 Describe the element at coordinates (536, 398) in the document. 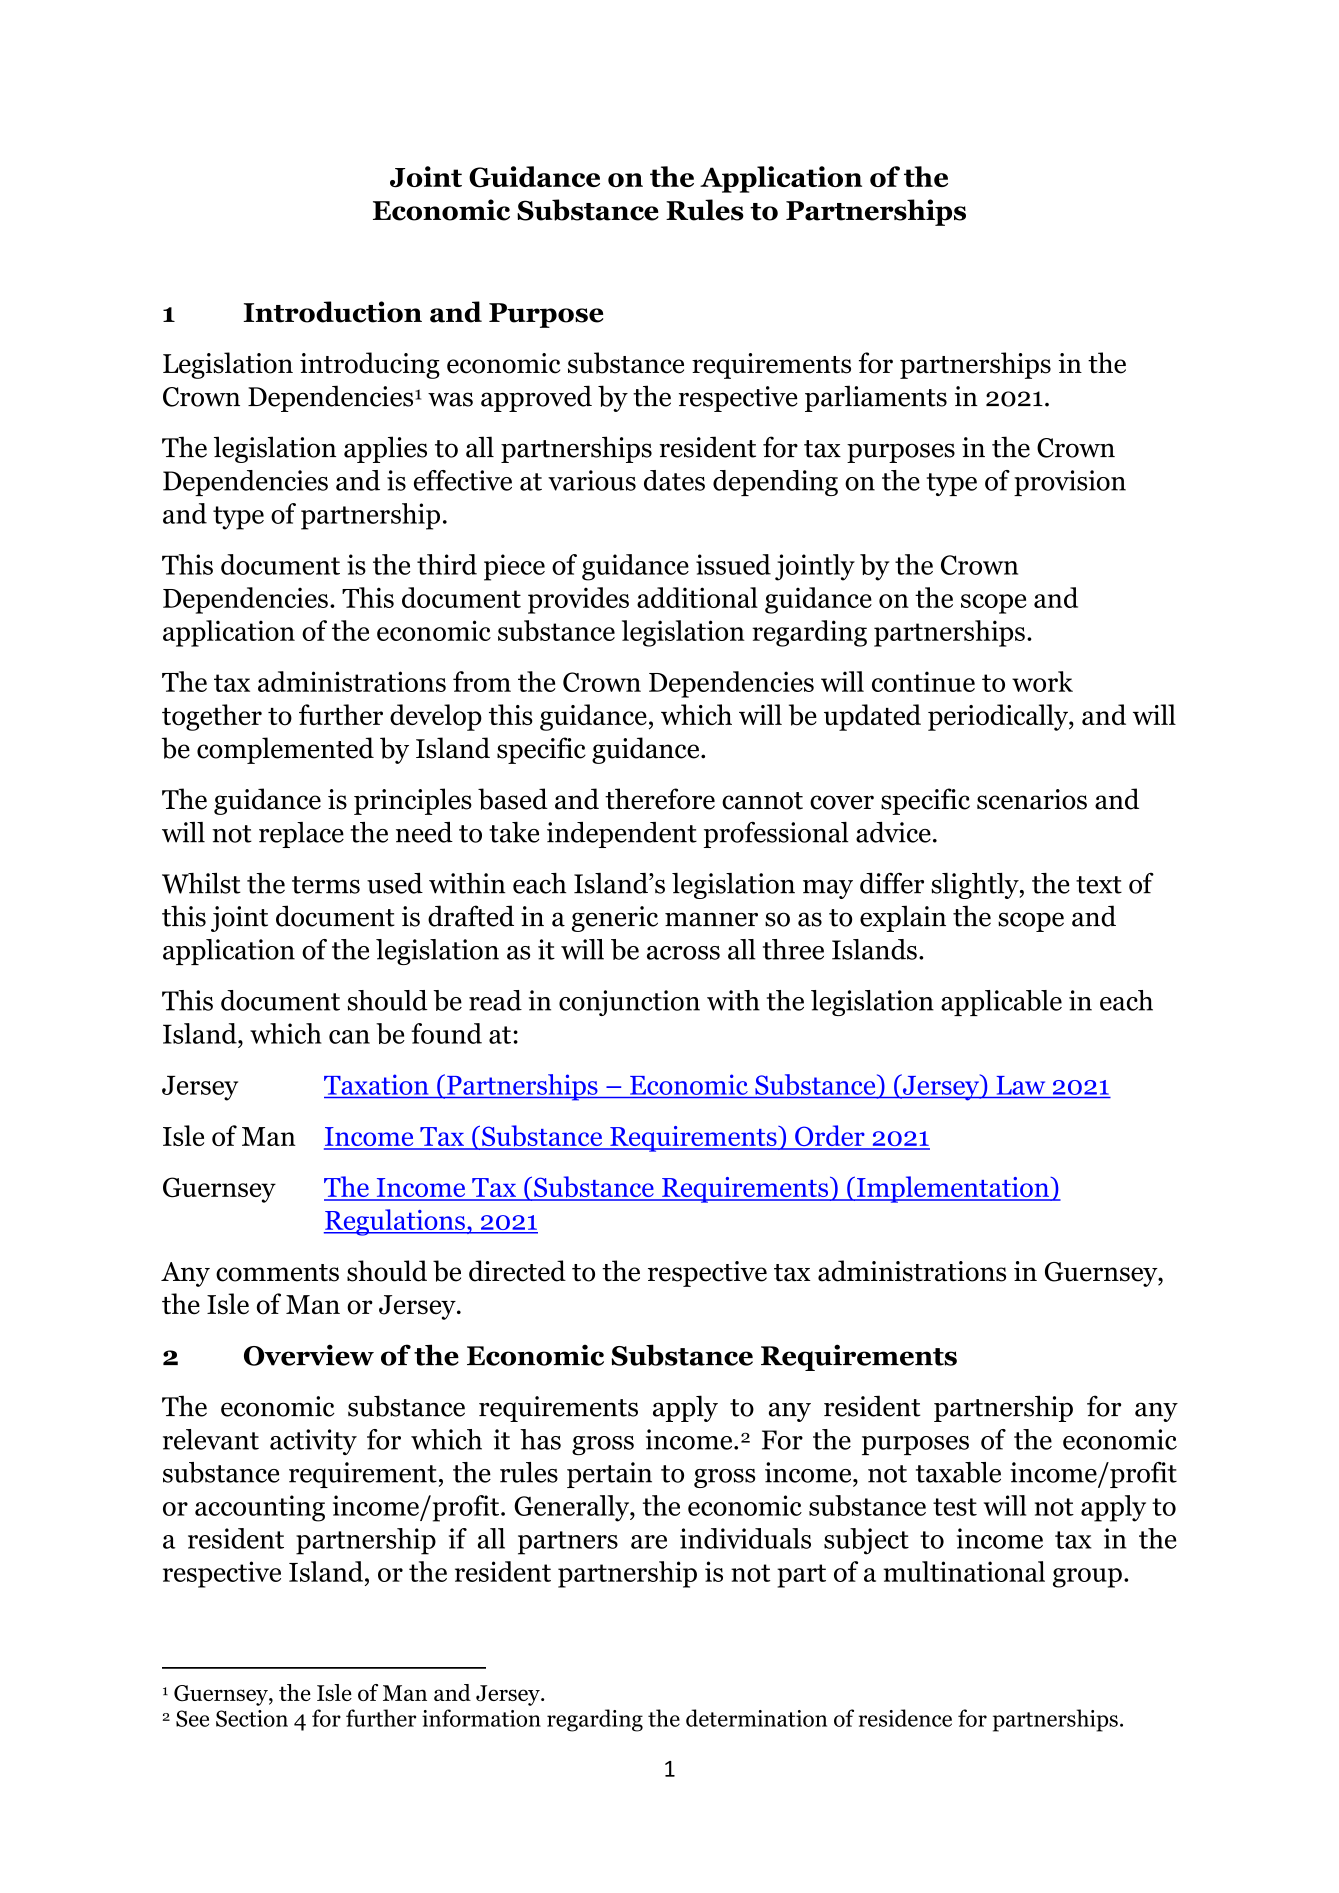

I see `approved` at that location.
